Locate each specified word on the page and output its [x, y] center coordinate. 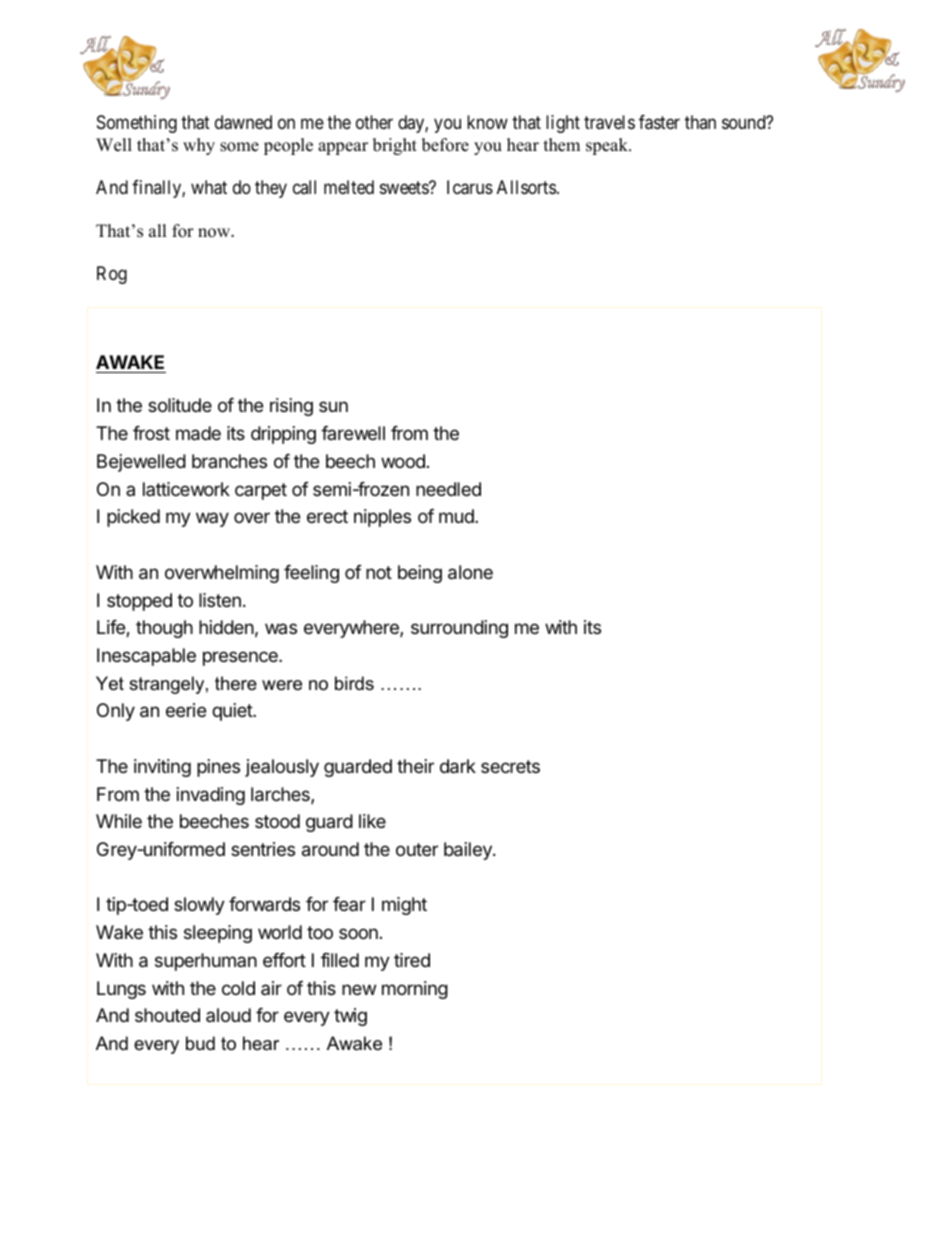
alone [470, 572]
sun [333, 406]
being [420, 574]
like [372, 821]
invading [211, 796]
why [199, 146]
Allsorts [526, 187]
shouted [167, 1015]
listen [220, 600]
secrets [510, 766]
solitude [180, 405]
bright [395, 146]
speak [608, 146]
